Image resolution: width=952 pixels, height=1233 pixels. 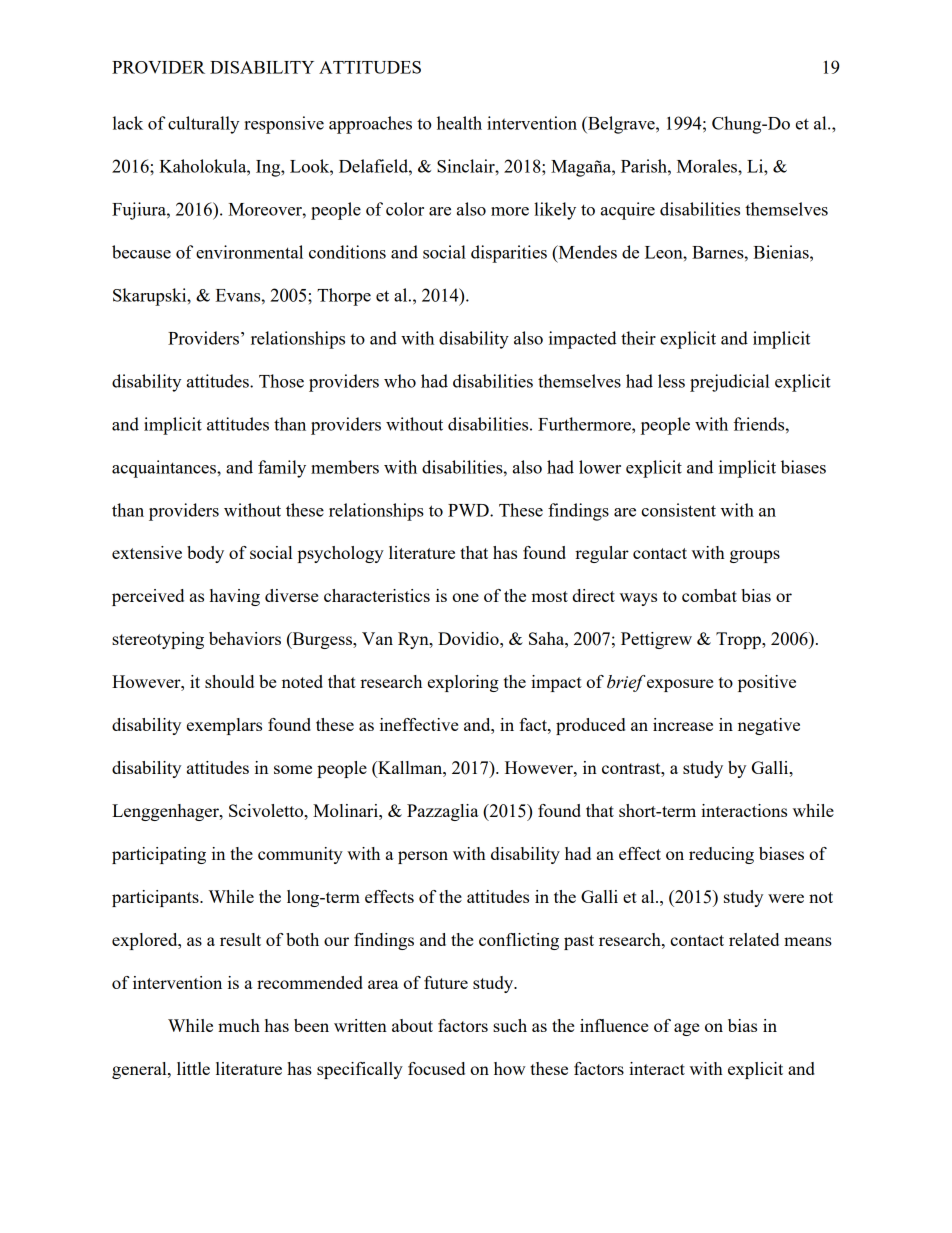 What do you see at coordinates (235, 597) in the screenshot?
I see `having` at bounding box center [235, 597].
